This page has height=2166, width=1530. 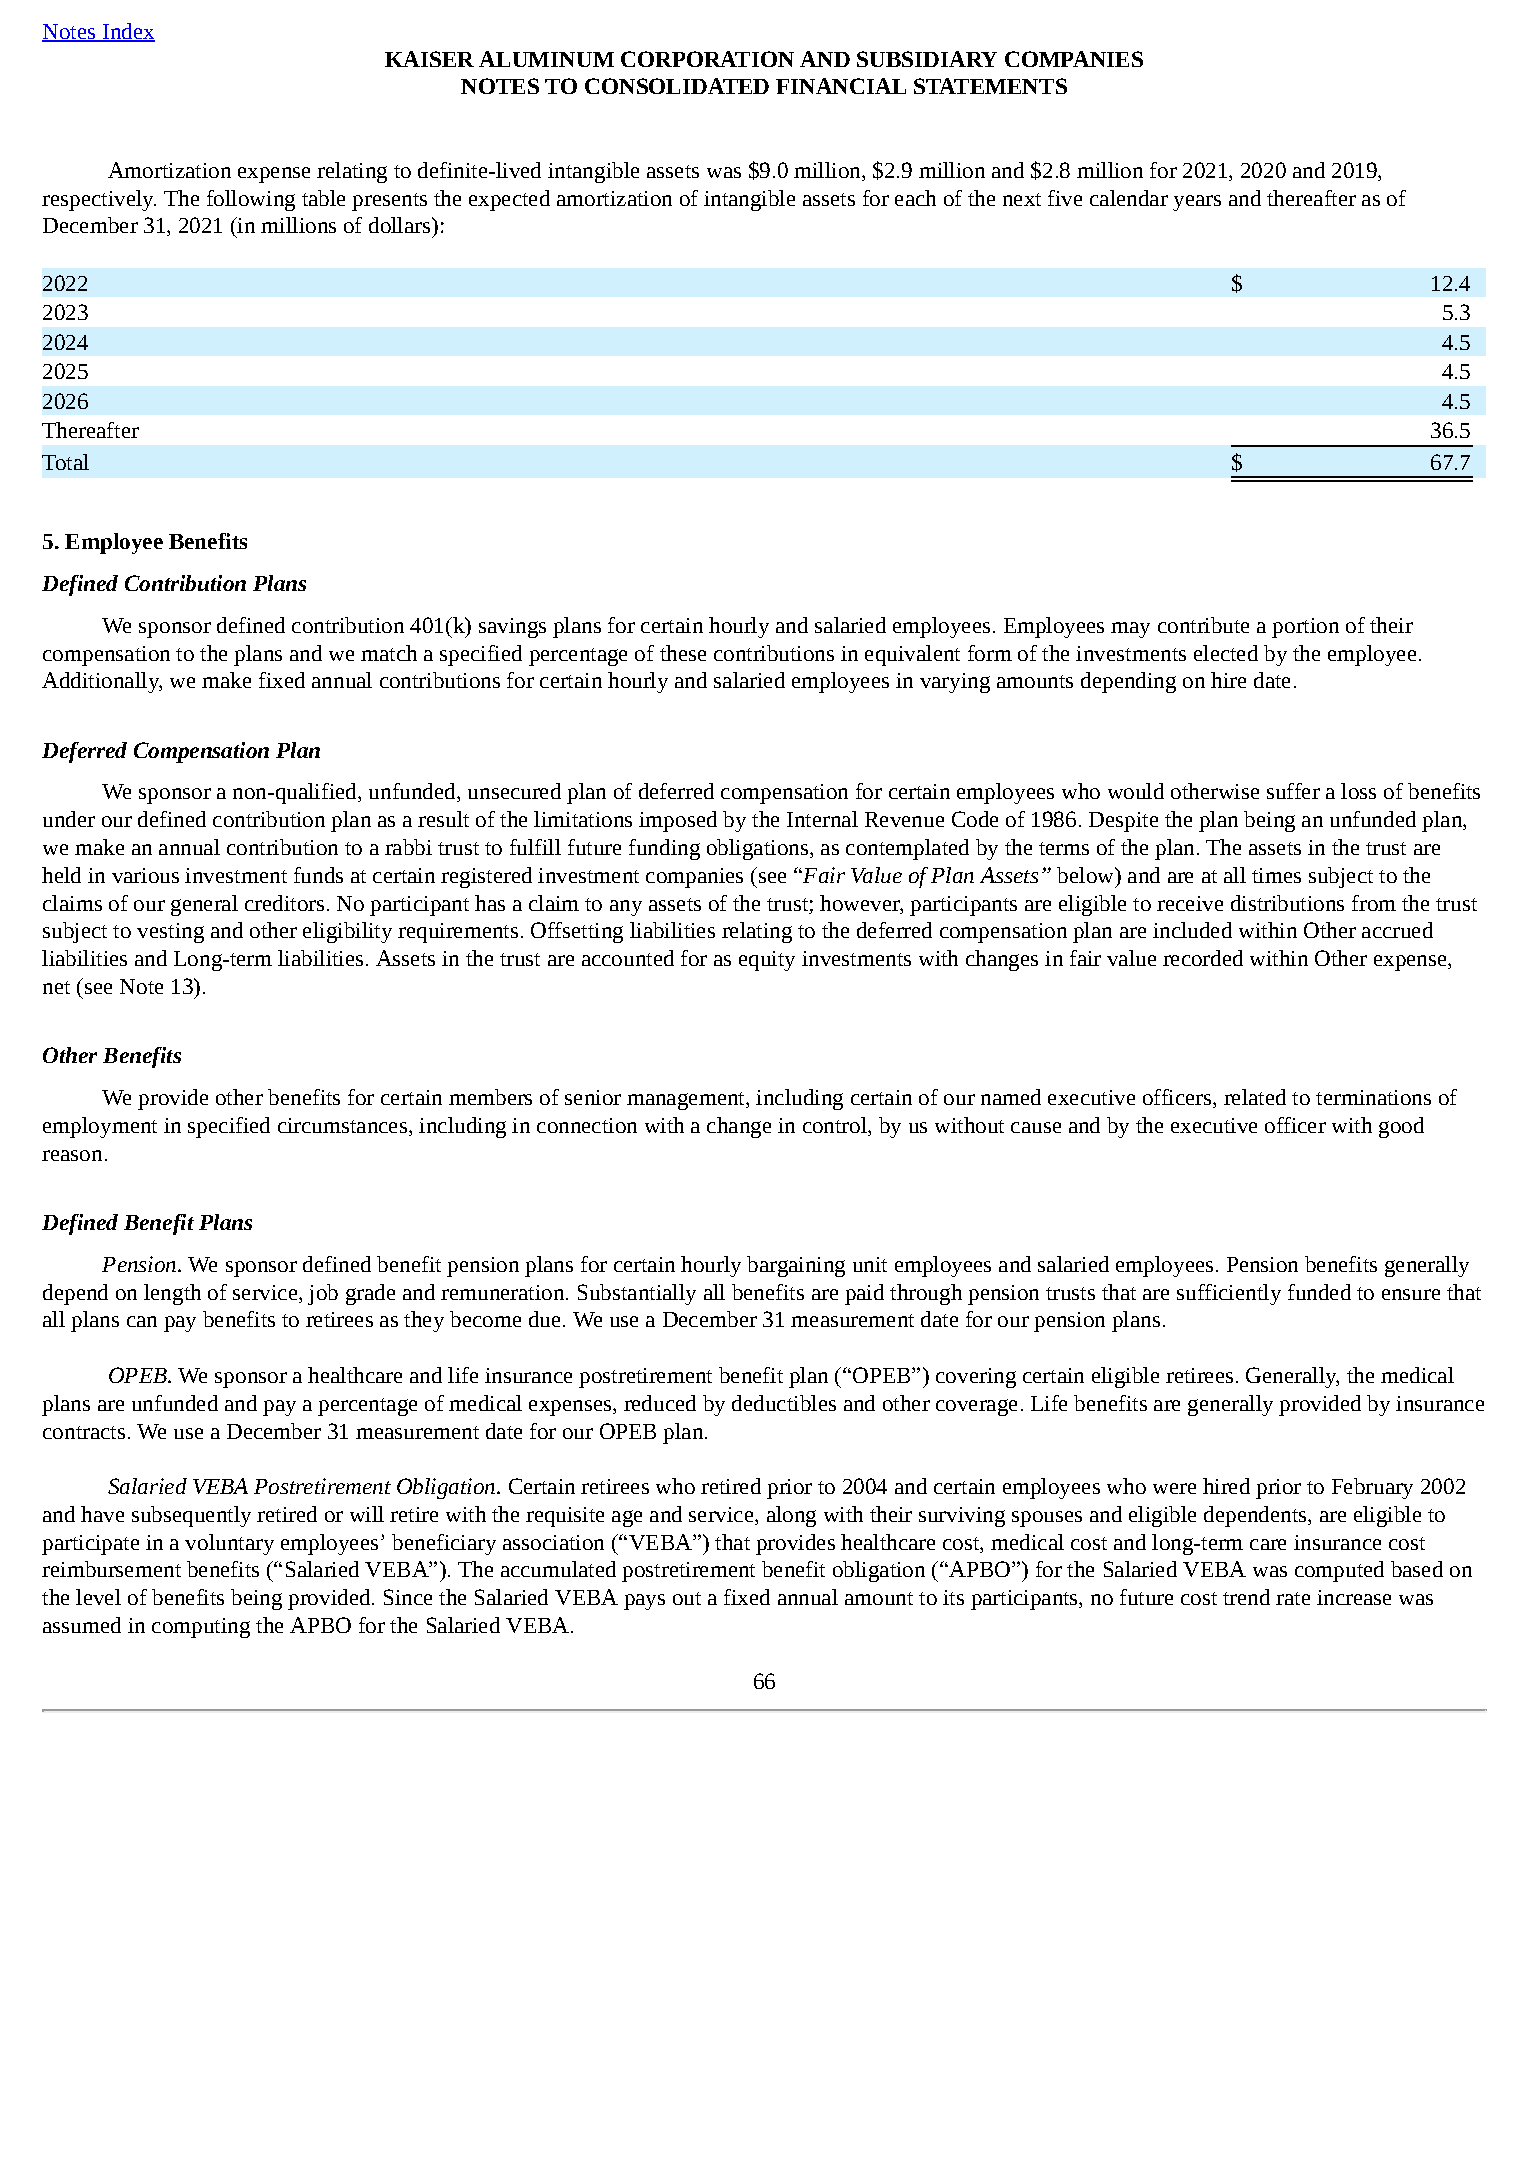 I want to click on trend, so click(x=1246, y=1597).
